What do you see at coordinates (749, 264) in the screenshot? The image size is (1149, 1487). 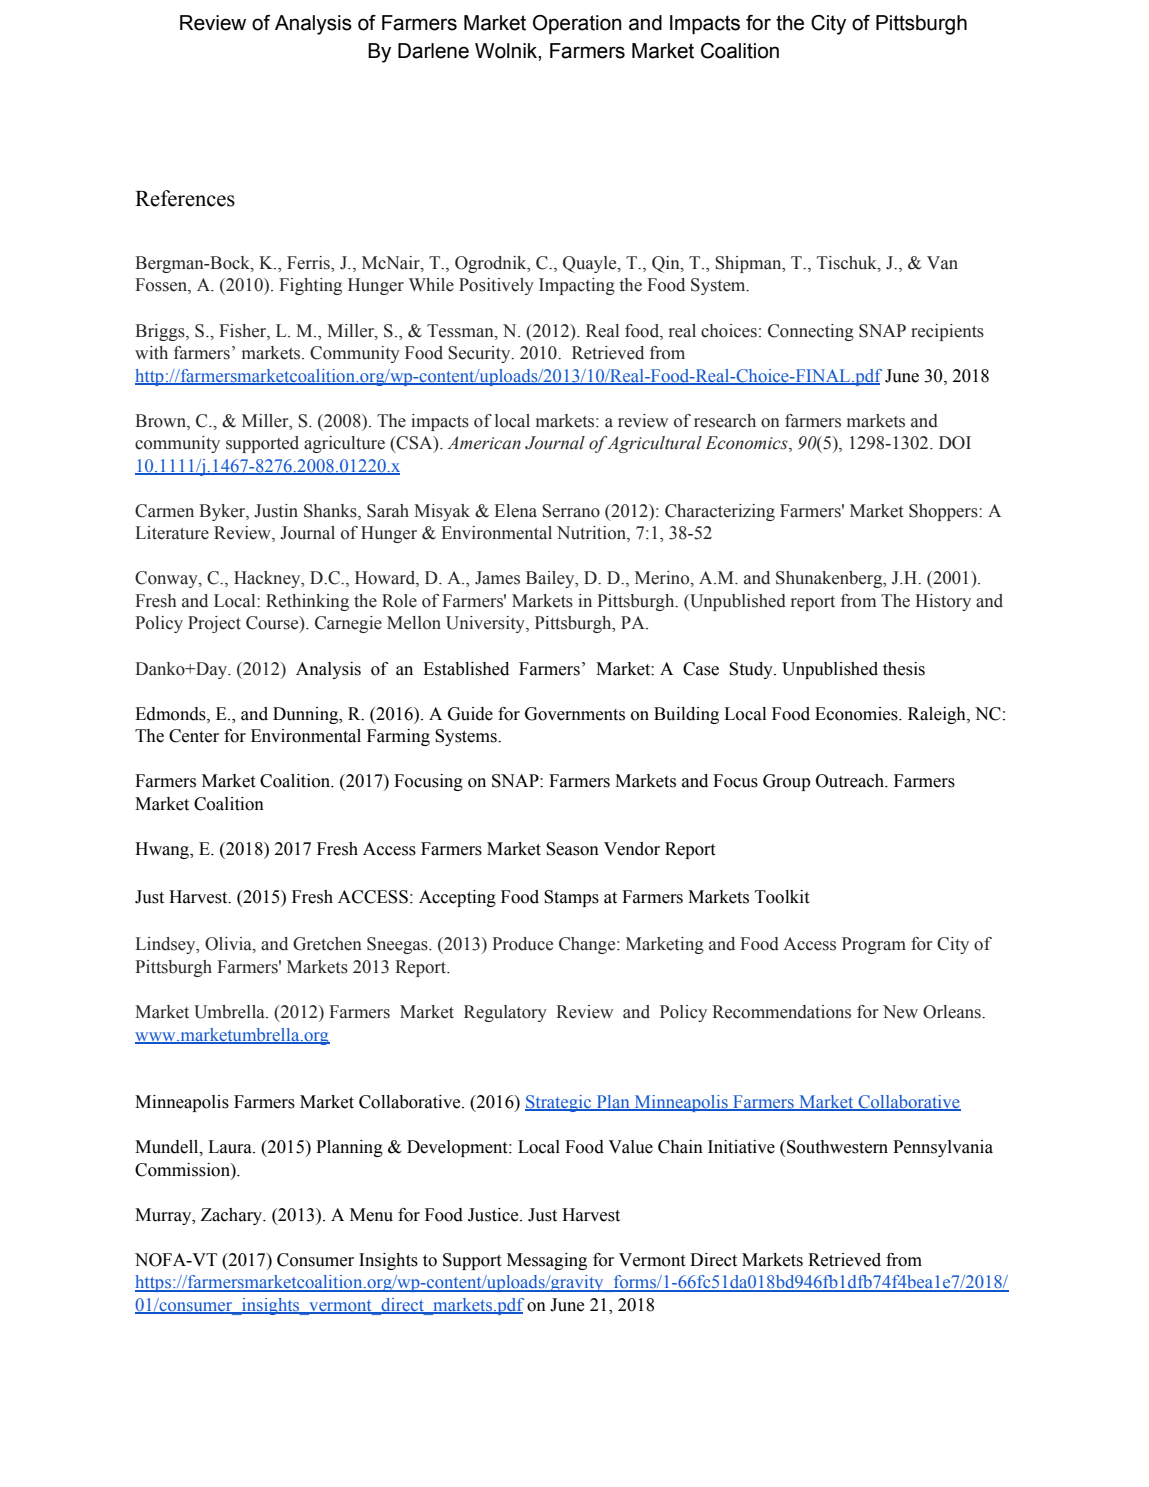 I see `Shipman` at bounding box center [749, 264].
